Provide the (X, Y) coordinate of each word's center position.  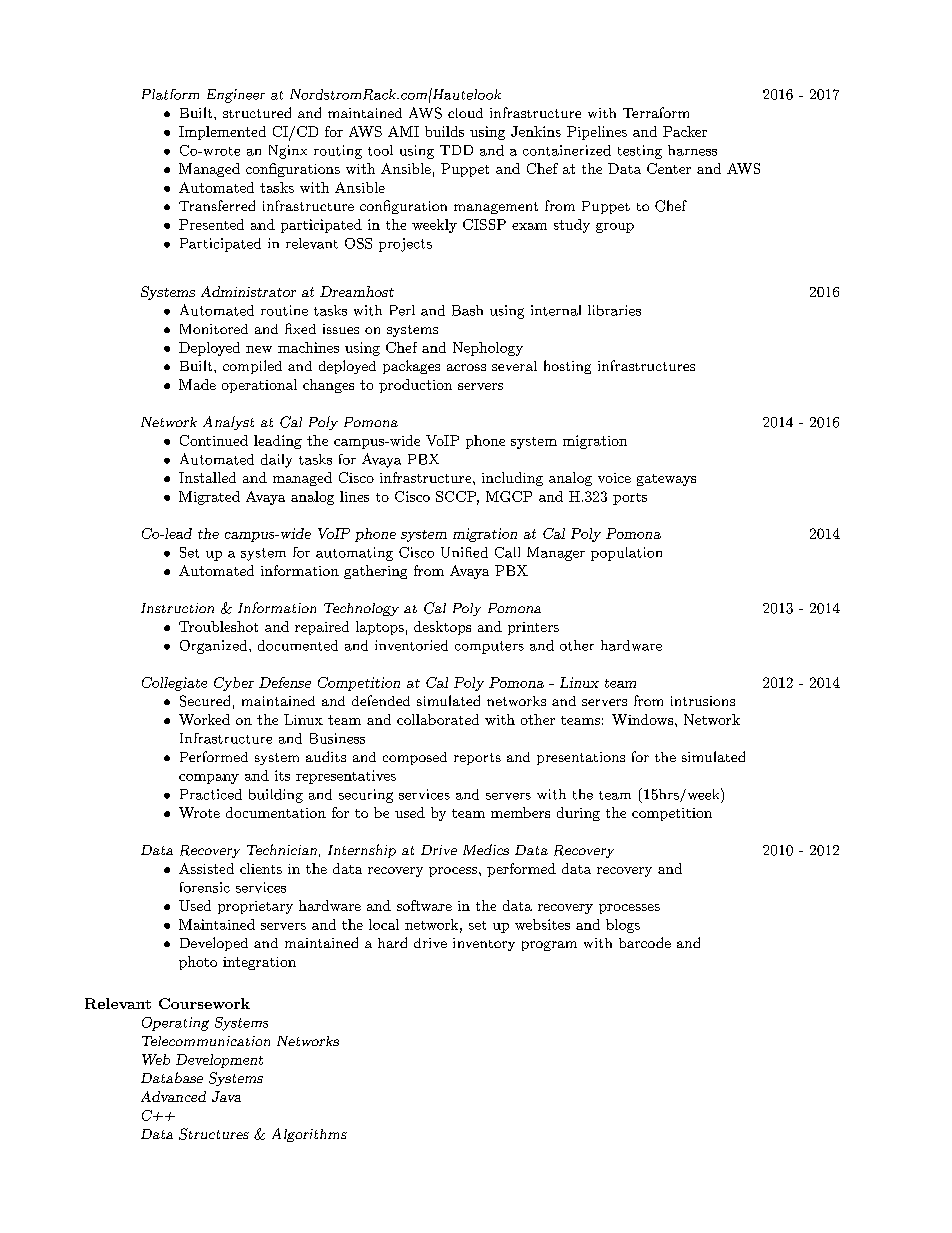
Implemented (222, 133)
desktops (442, 628)
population (626, 554)
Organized (215, 647)
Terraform (656, 112)
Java (226, 1096)
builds (444, 131)
